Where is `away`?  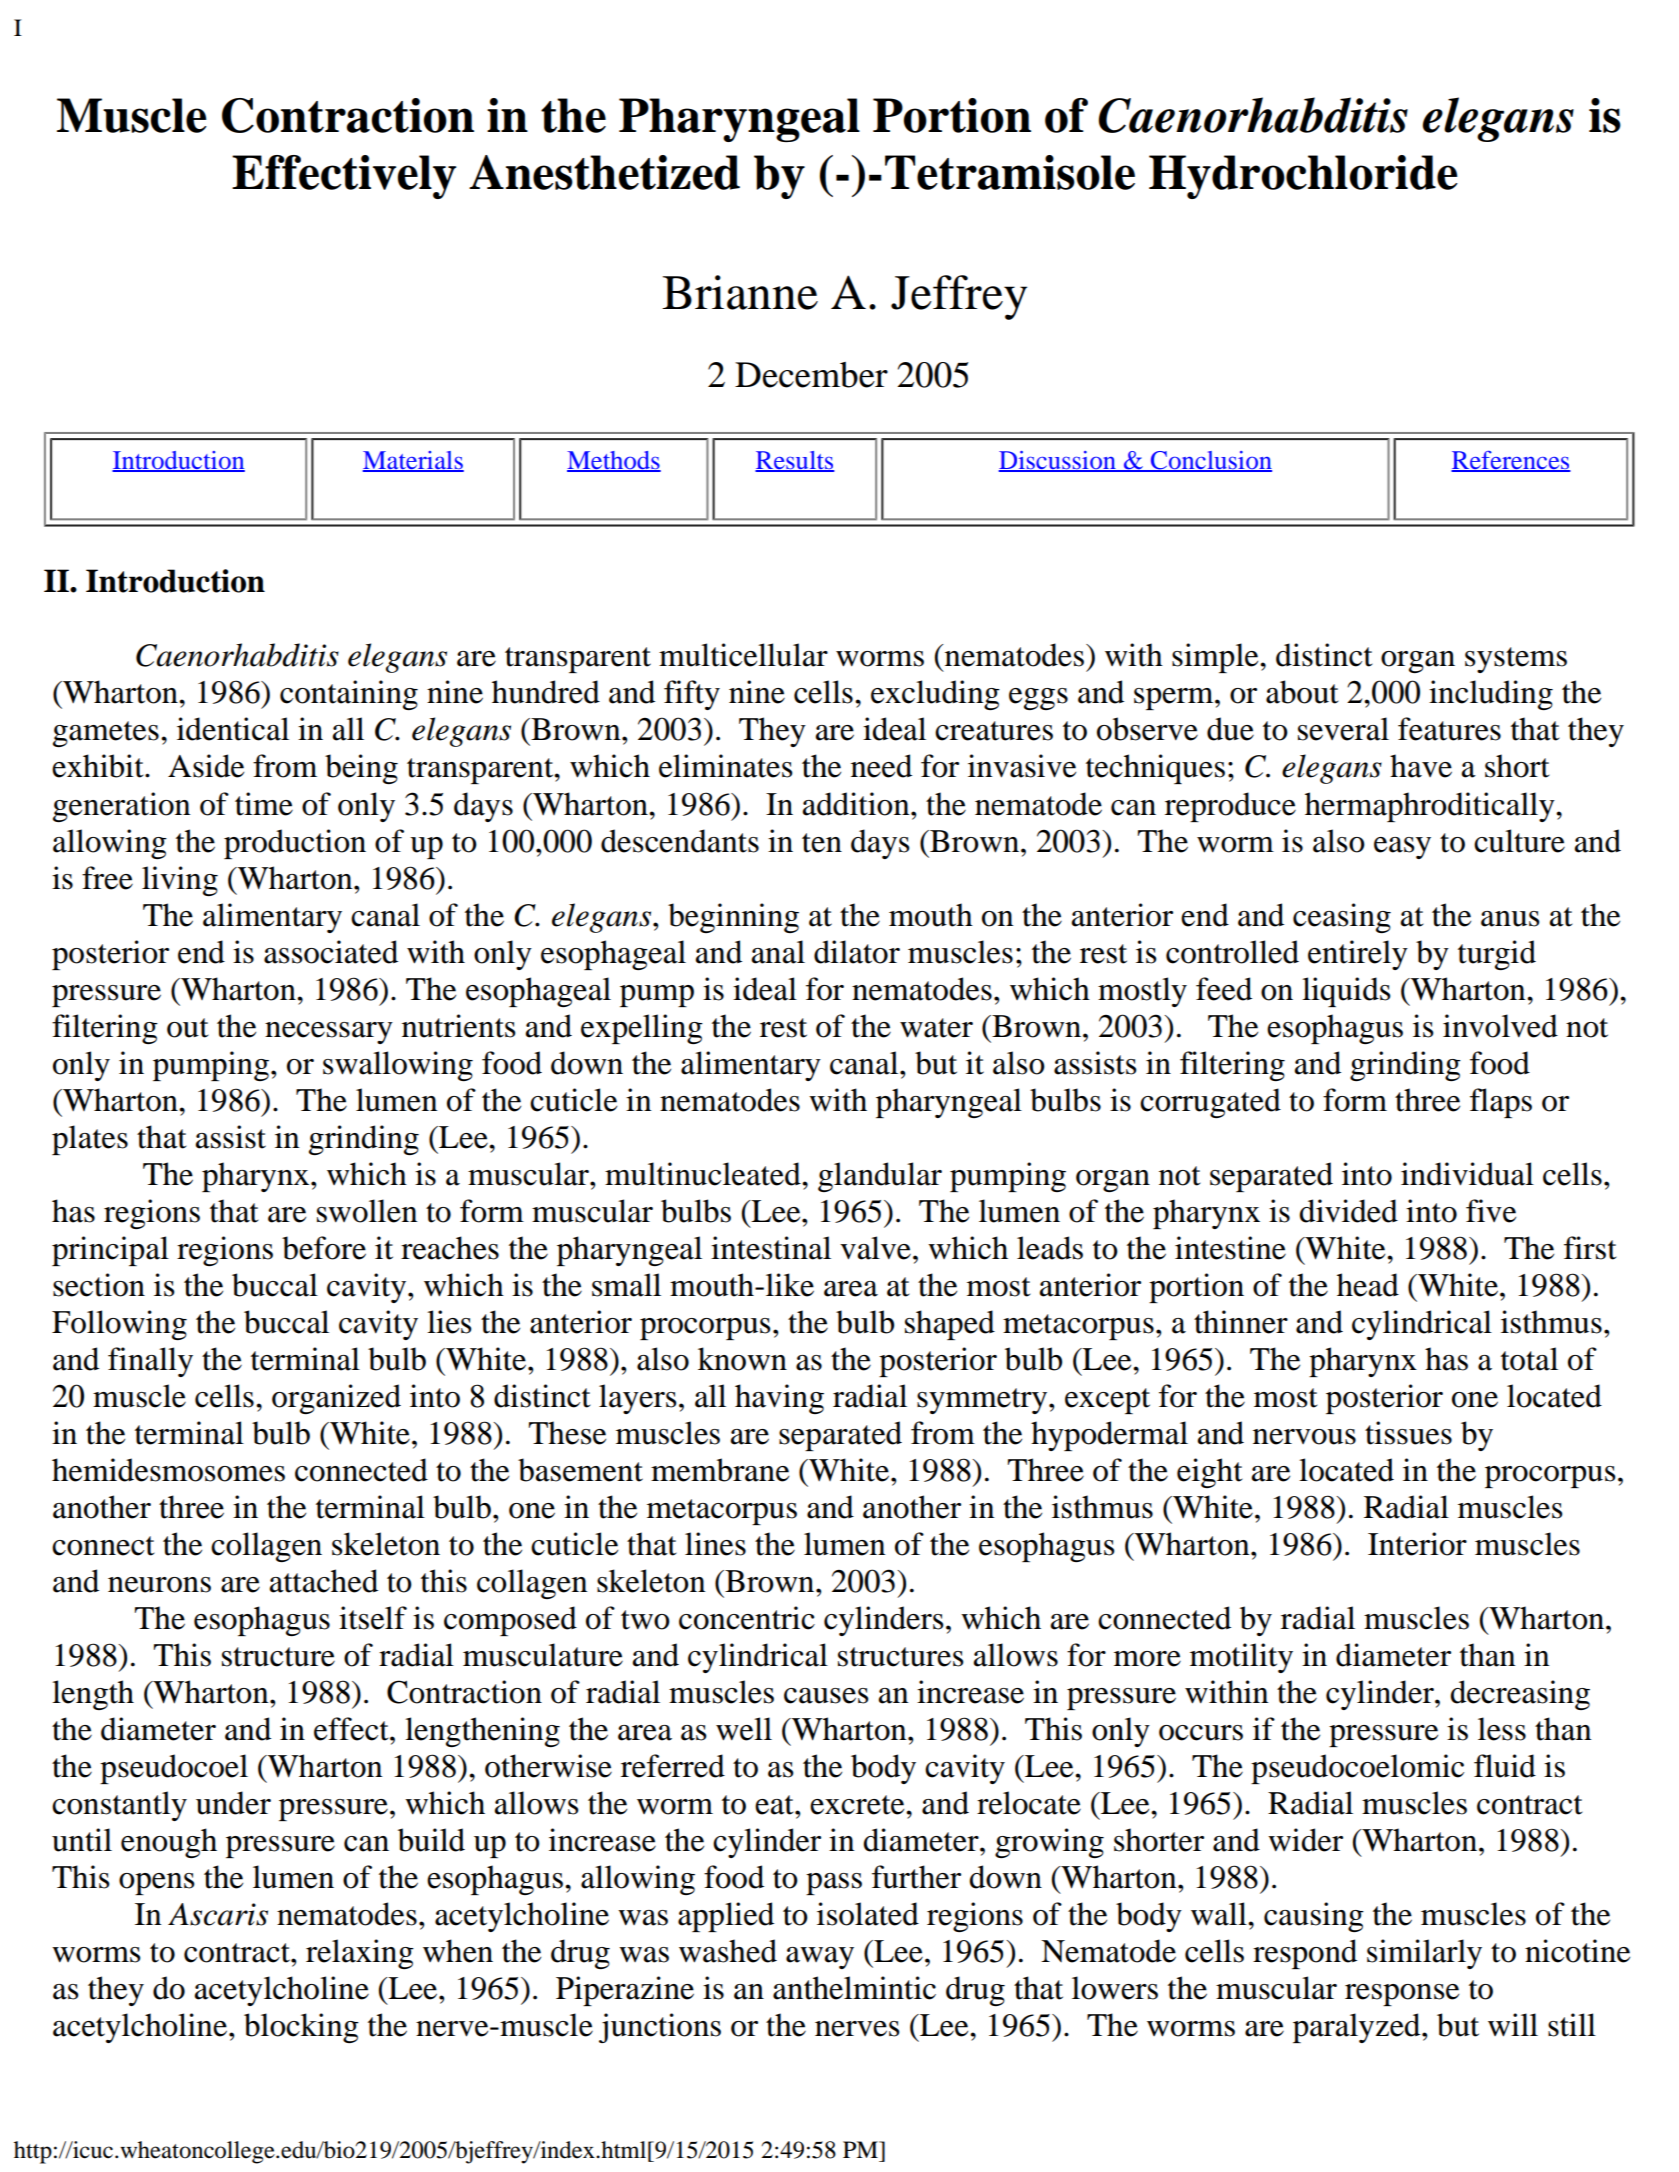
away is located at coordinates (820, 1958).
